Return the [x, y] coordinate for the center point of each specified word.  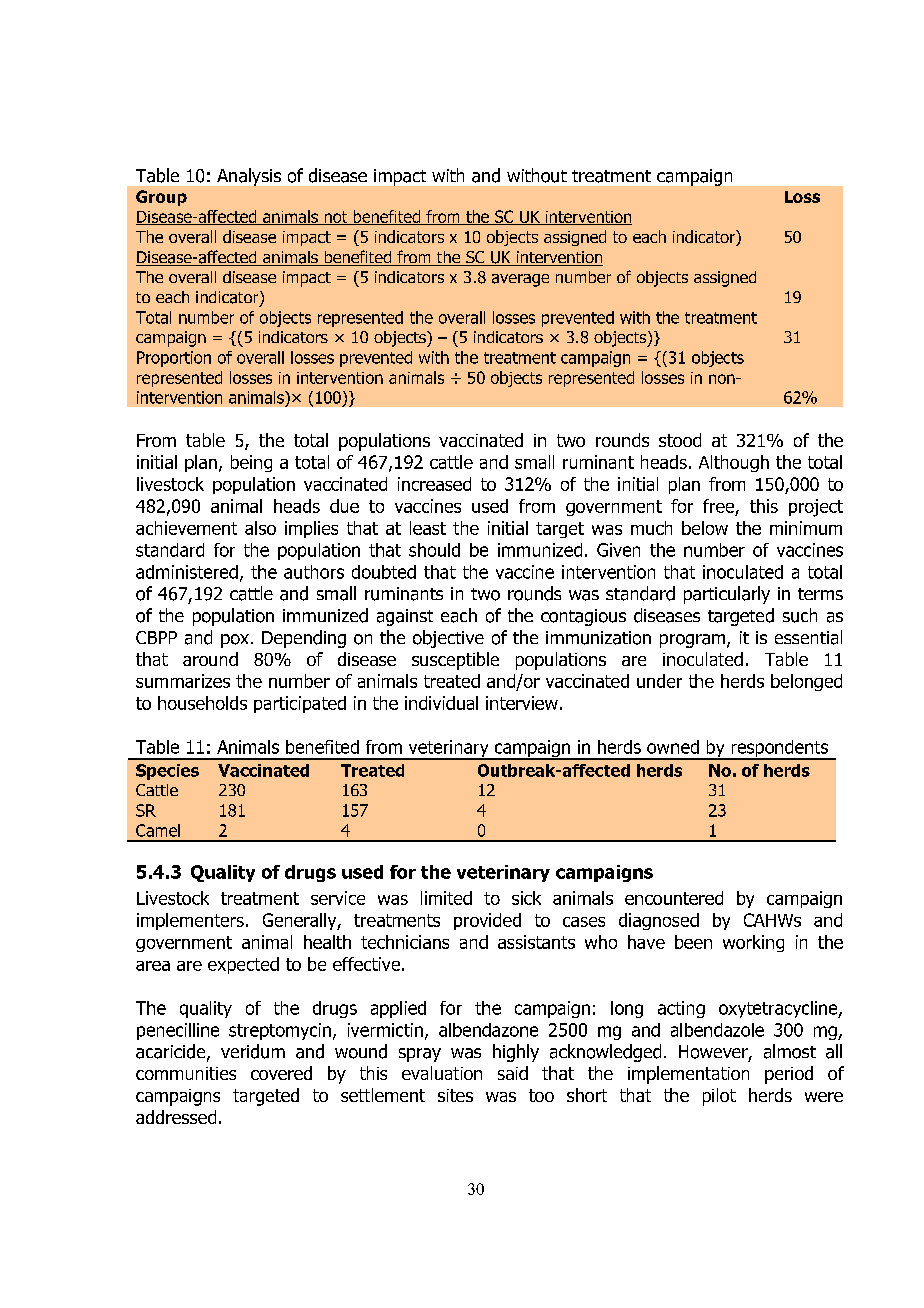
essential [808, 637]
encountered [674, 898]
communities [186, 1073]
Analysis [249, 177]
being [251, 463]
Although [734, 463]
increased [434, 484]
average [520, 280]
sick [526, 898]
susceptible [455, 661]
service [338, 898]
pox [235, 641]
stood [680, 440]
